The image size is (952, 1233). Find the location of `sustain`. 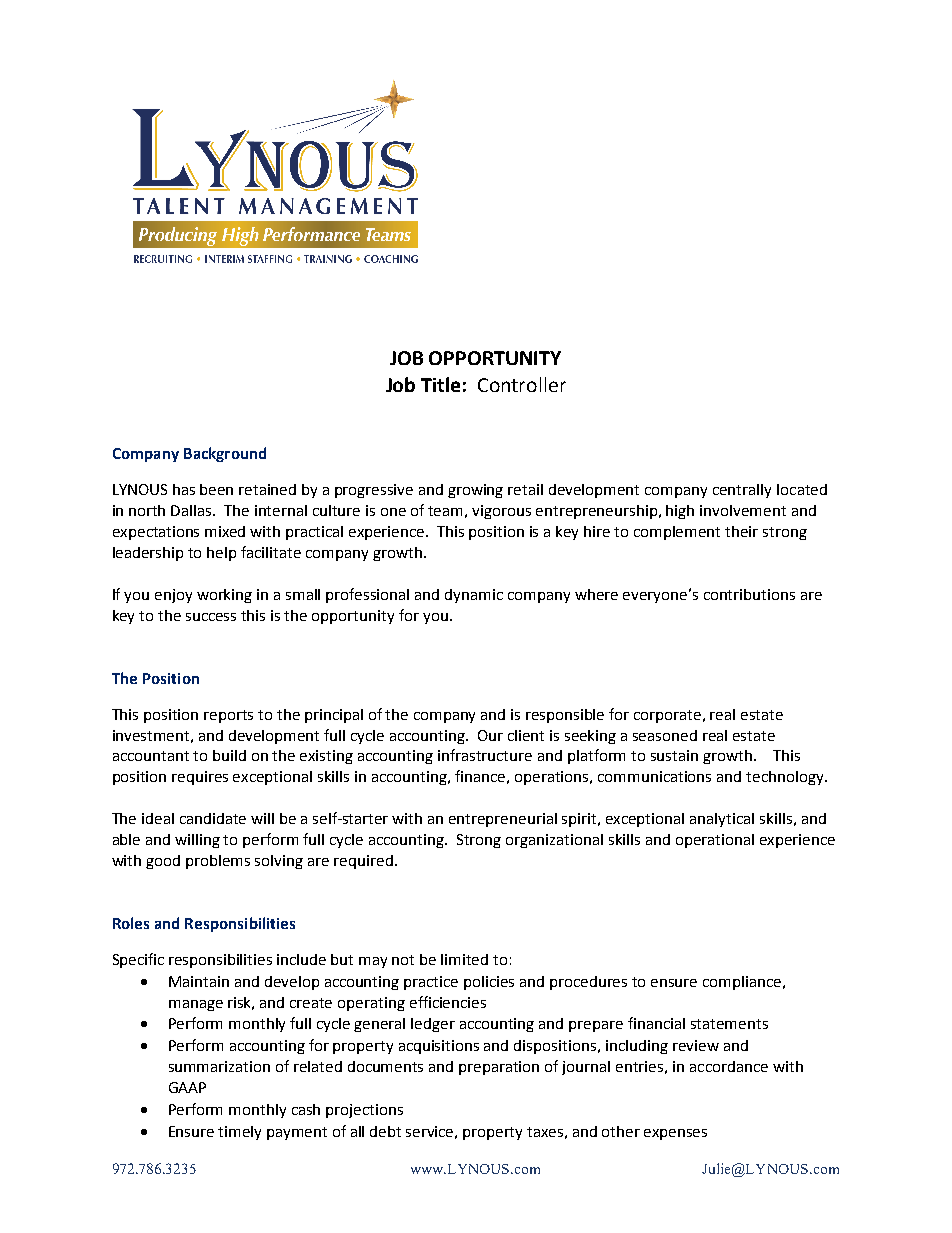

sustain is located at coordinates (674, 755).
